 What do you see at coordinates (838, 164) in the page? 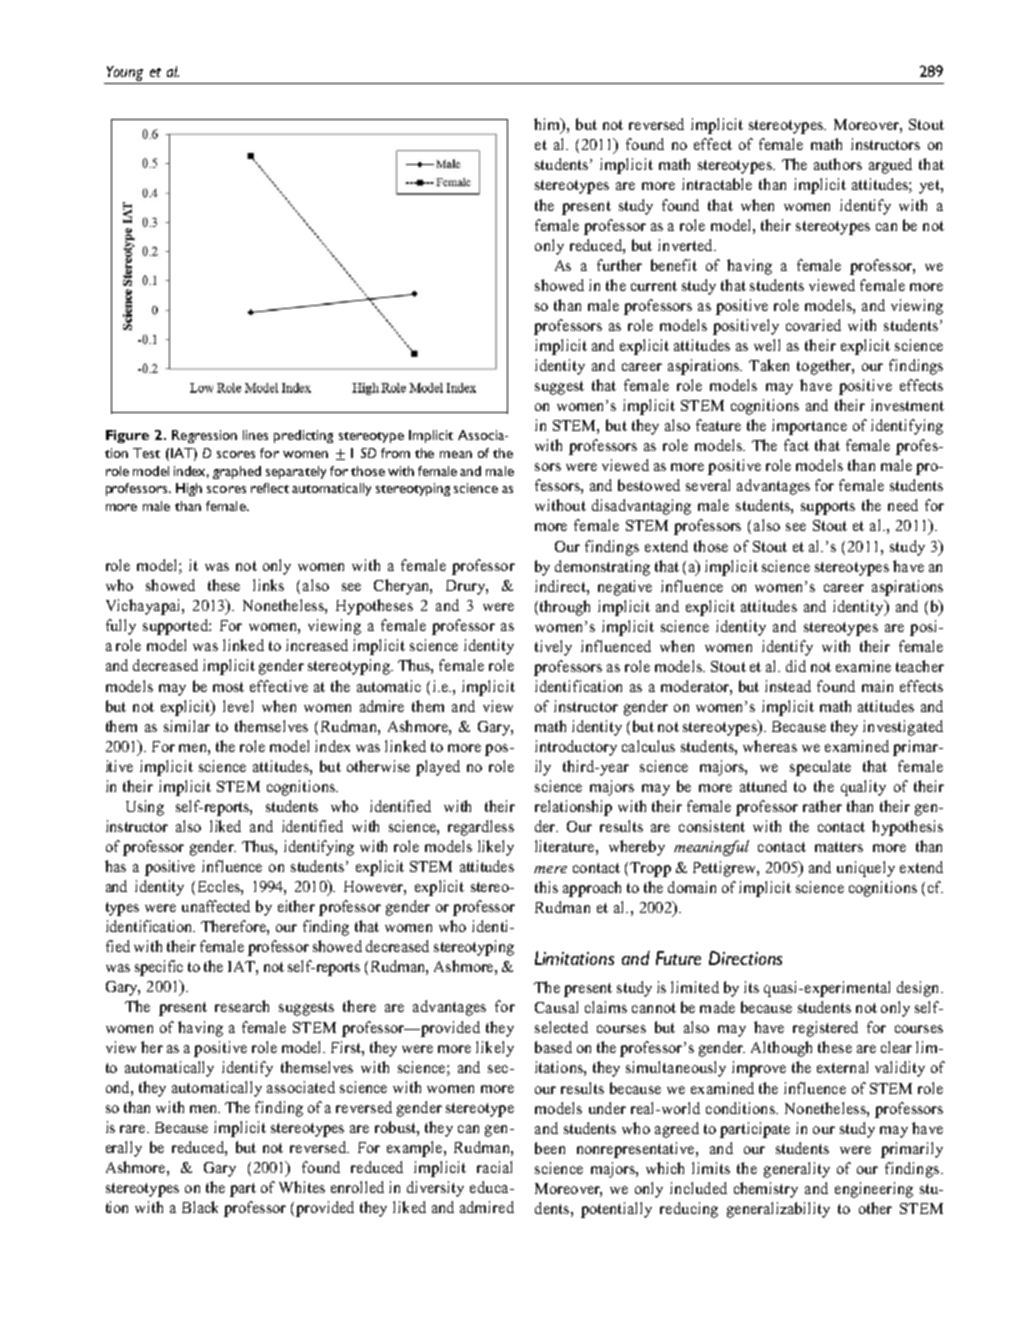
I see `authors` at bounding box center [838, 164].
